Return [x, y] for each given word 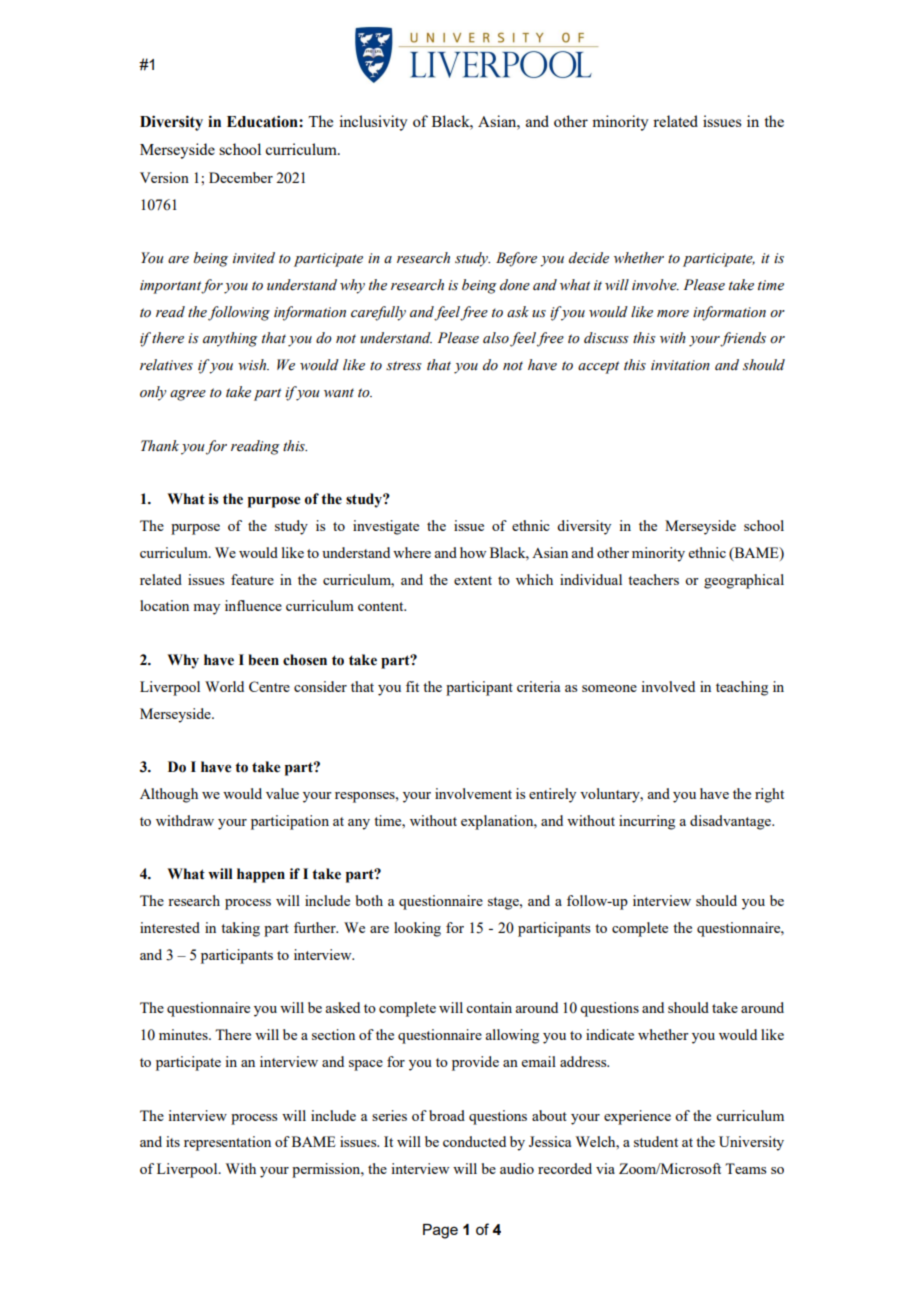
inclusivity [373, 123]
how [473, 552]
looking [417, 929]
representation [227, 1143]
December [241, 177]
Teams [745, 1168]
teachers [653, 579]
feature [252, 579]
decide [589, 258]
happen [261, 875]
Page [440, 1231]
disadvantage [731, 822]
